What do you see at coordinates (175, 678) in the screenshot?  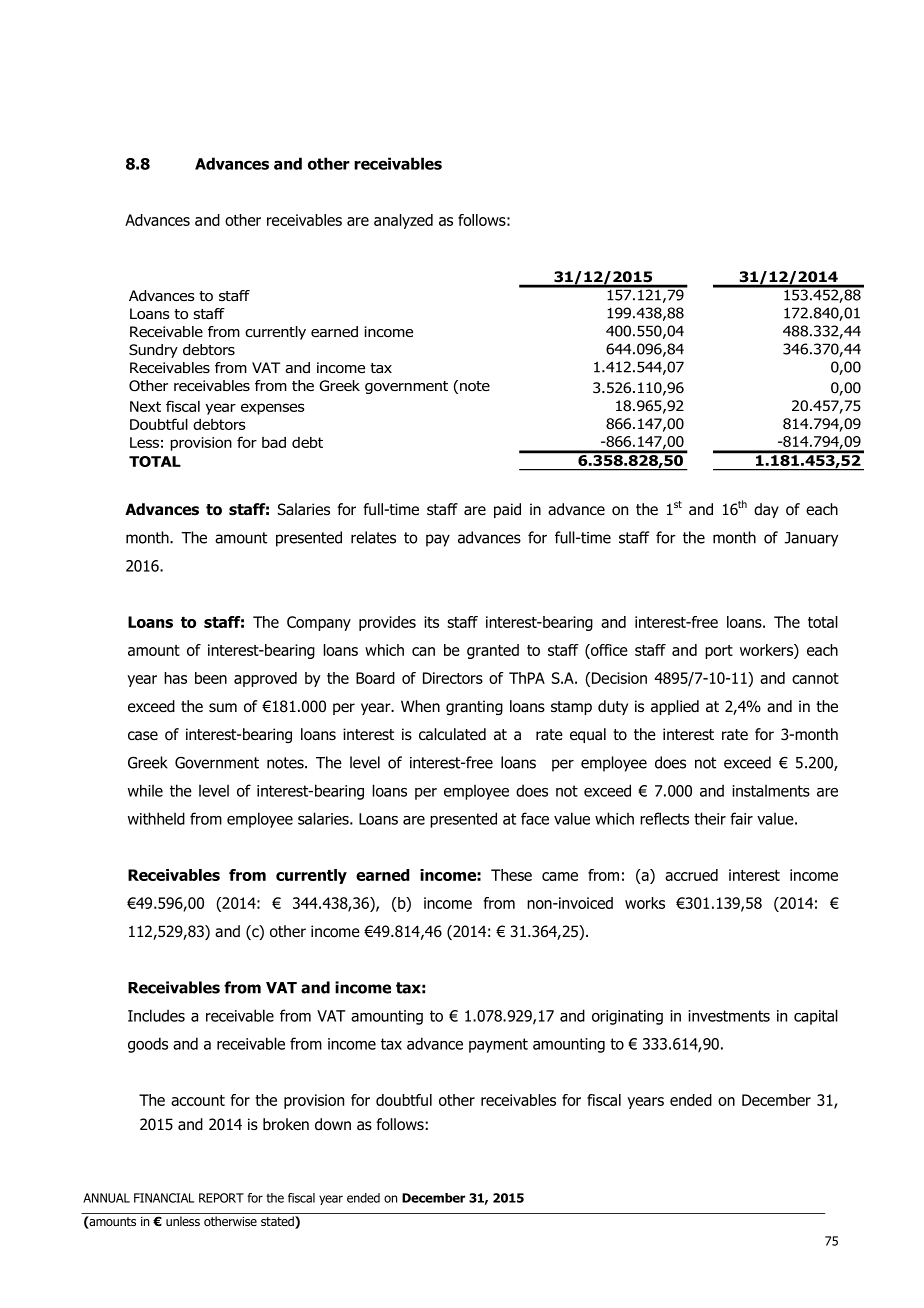 I see `has` at bounding box center [175, 678].
